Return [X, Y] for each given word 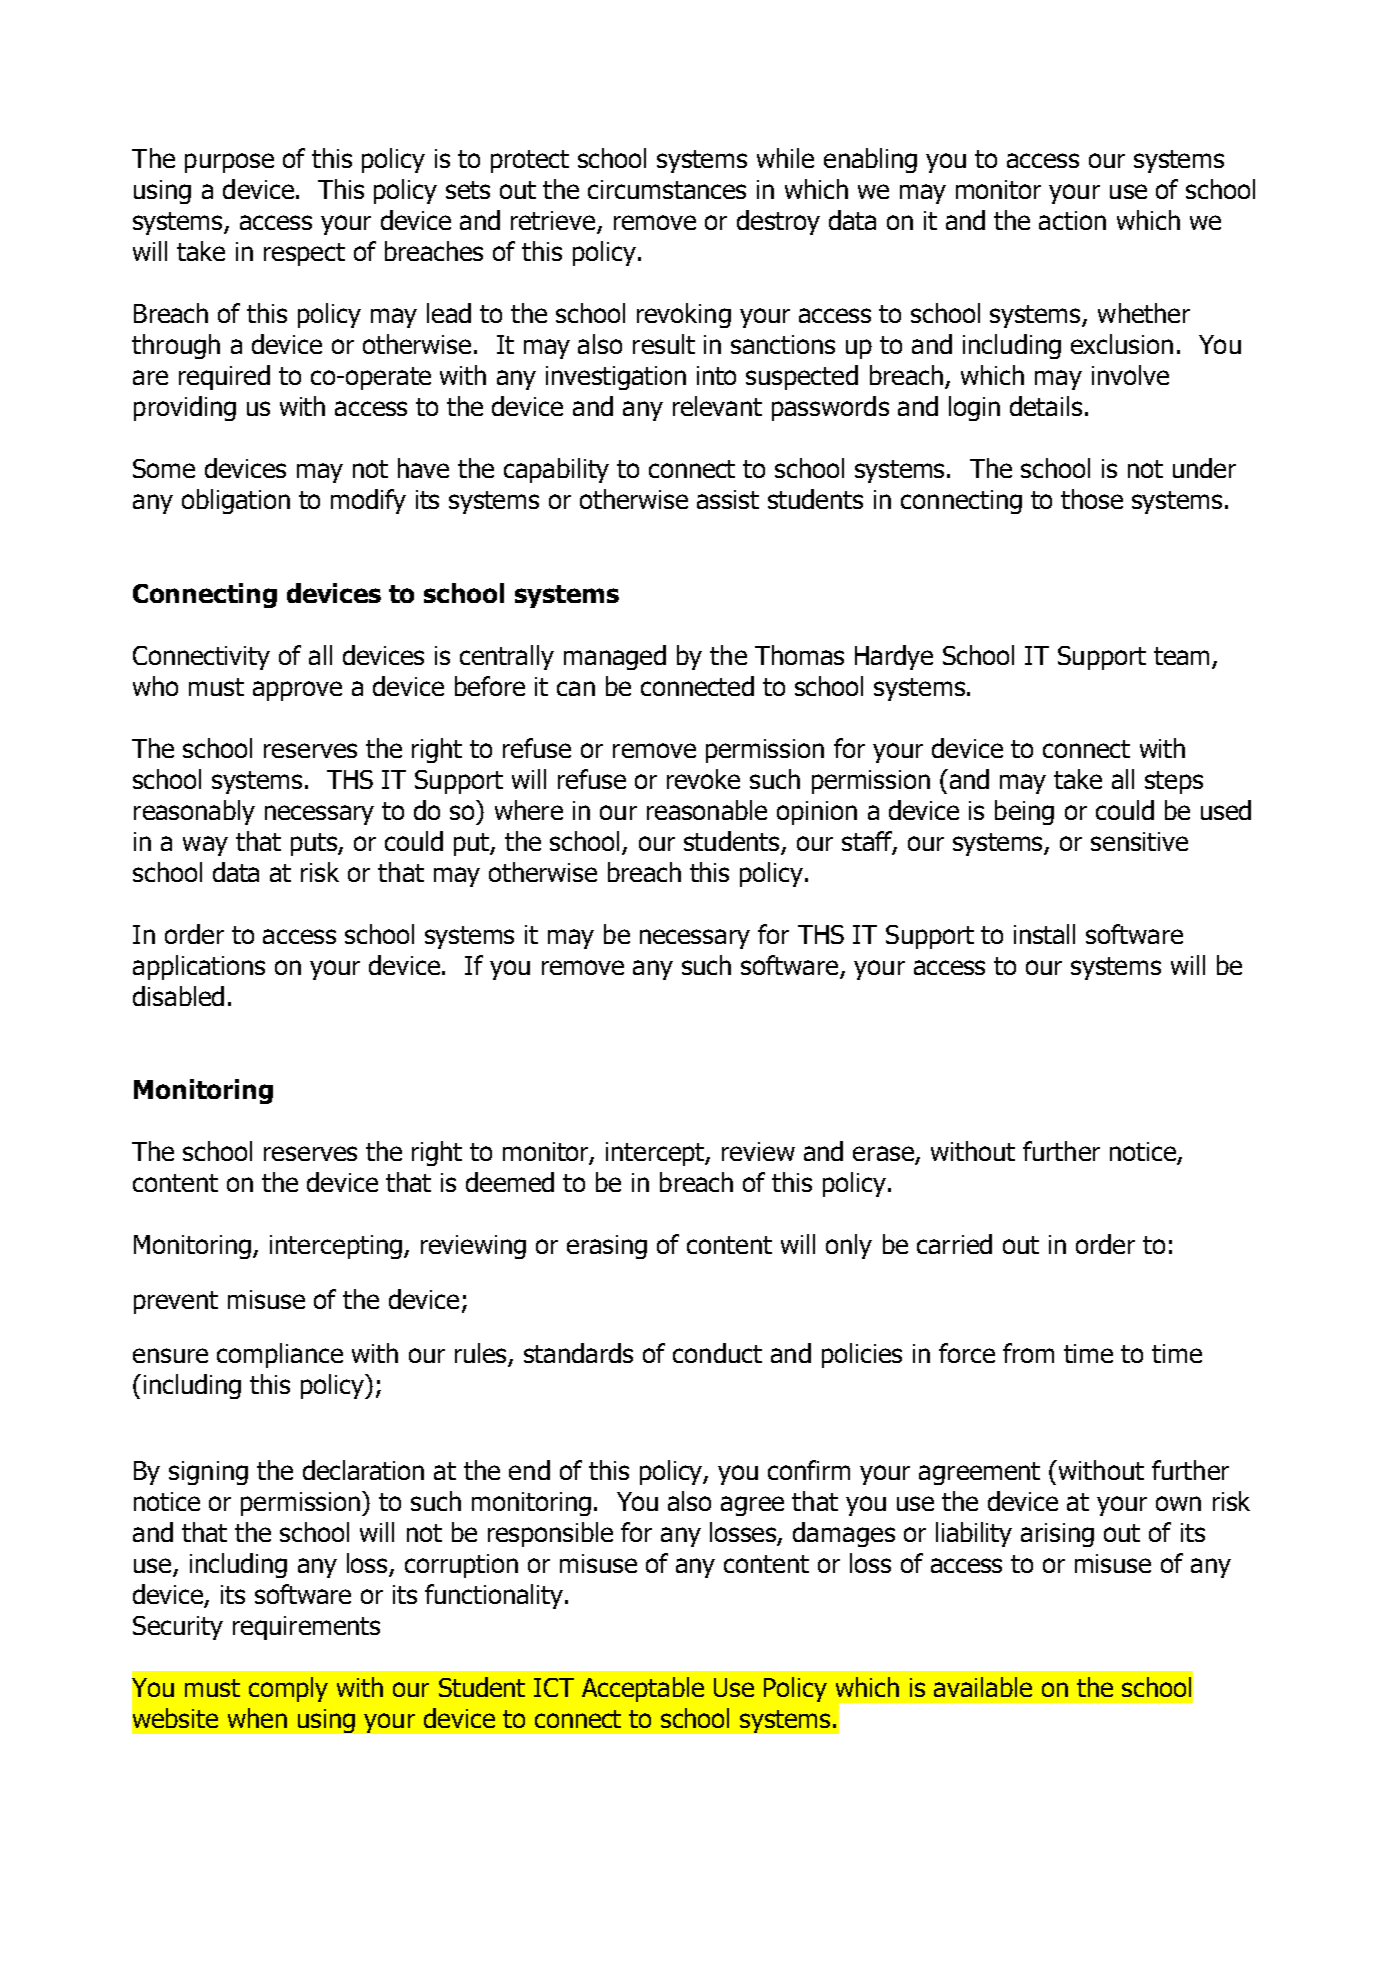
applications [199, 967]
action [1072, 220]
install [1044, 934]
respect [304, 254]
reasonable [707, 810]
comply [288, 1689]
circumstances [667, 189]
